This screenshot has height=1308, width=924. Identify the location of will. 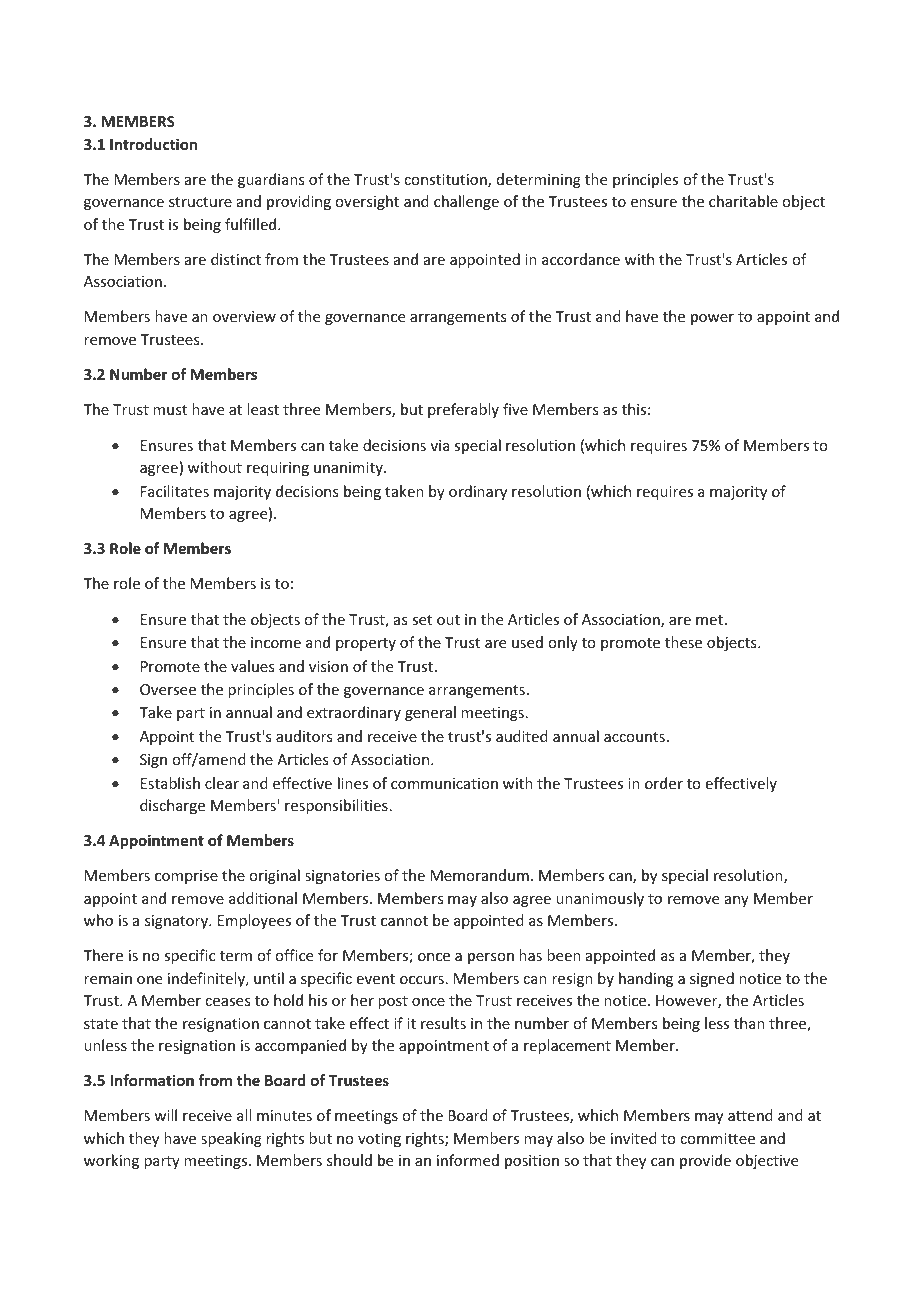
(165, 1115).
